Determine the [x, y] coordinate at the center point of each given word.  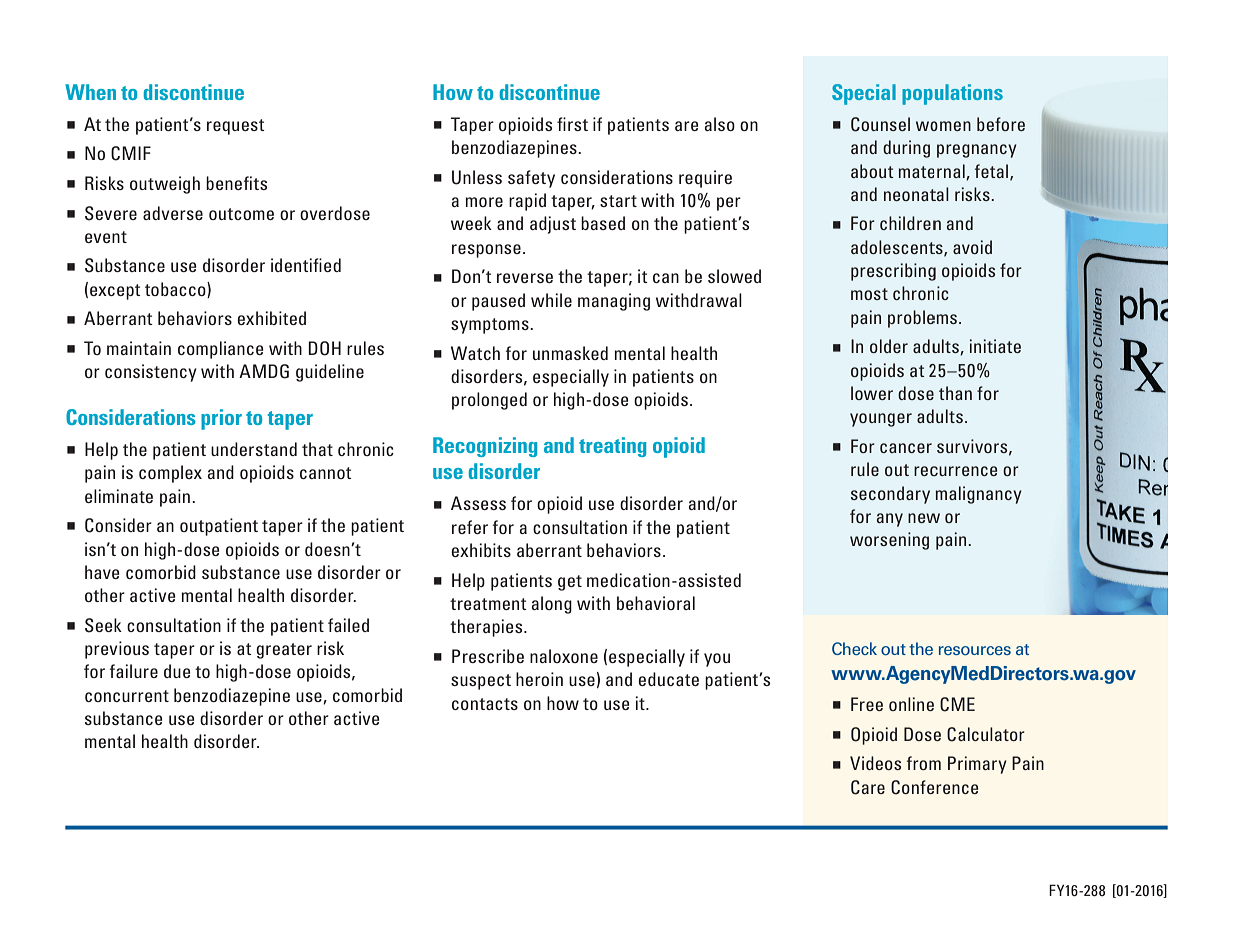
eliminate [119, 496]
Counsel [880, 124]
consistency [151, 373]
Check [854, 648]
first [572, 124]
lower [872, 393]
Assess [478, 503]
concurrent [127, 696]
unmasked [570, 353]
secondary [890, 495]
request [236, 127]
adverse [173, 213]
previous [117, 650]
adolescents [898, 248]
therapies [487, 628]
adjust [553, 225]
